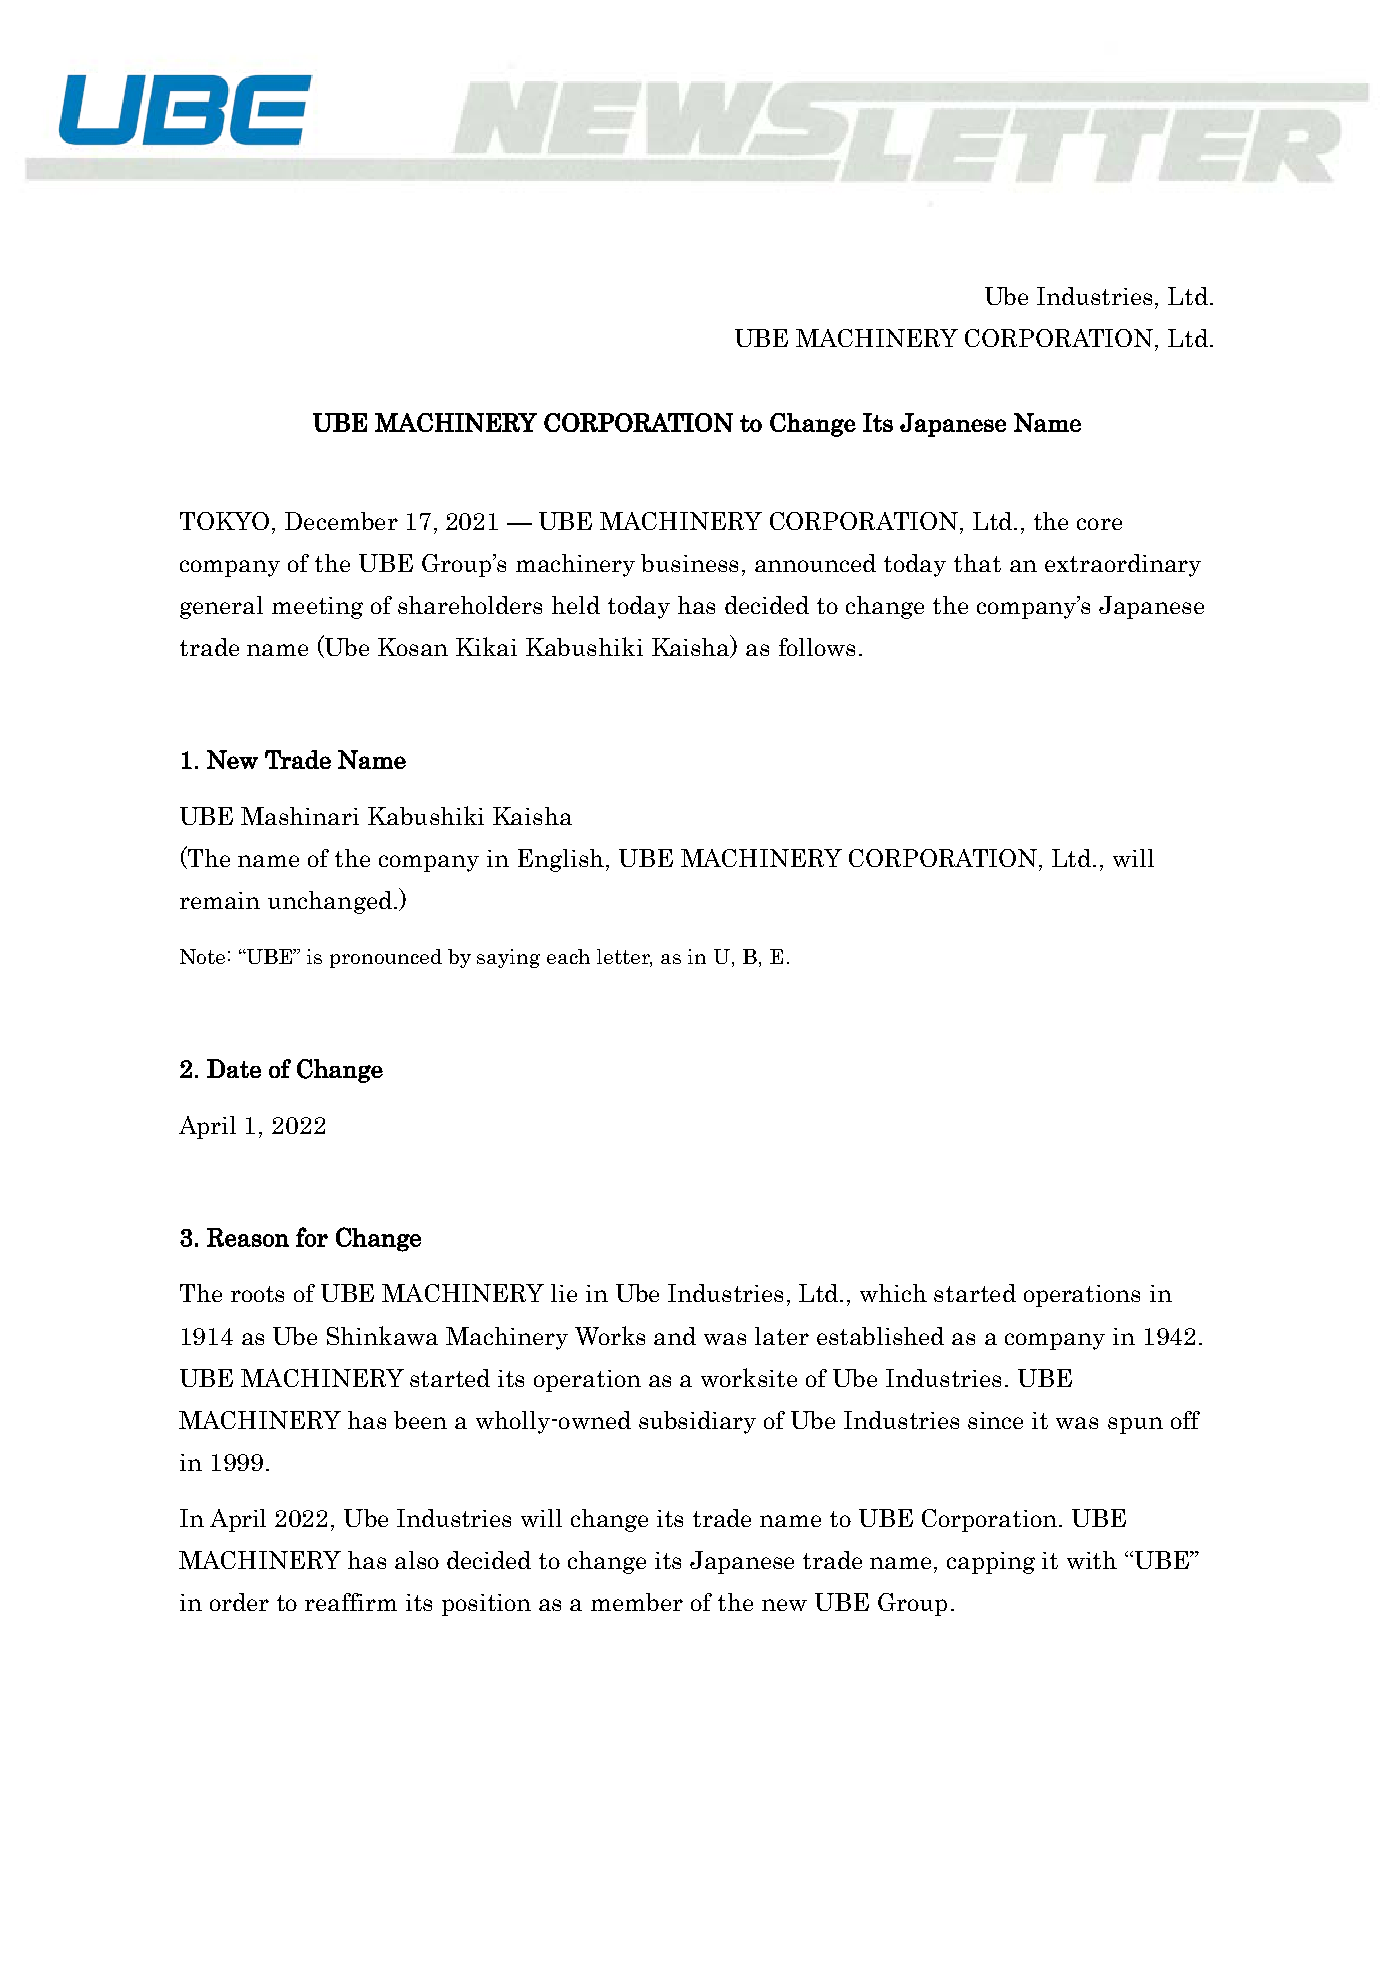  I want to click on follows, so click(817, 647).
